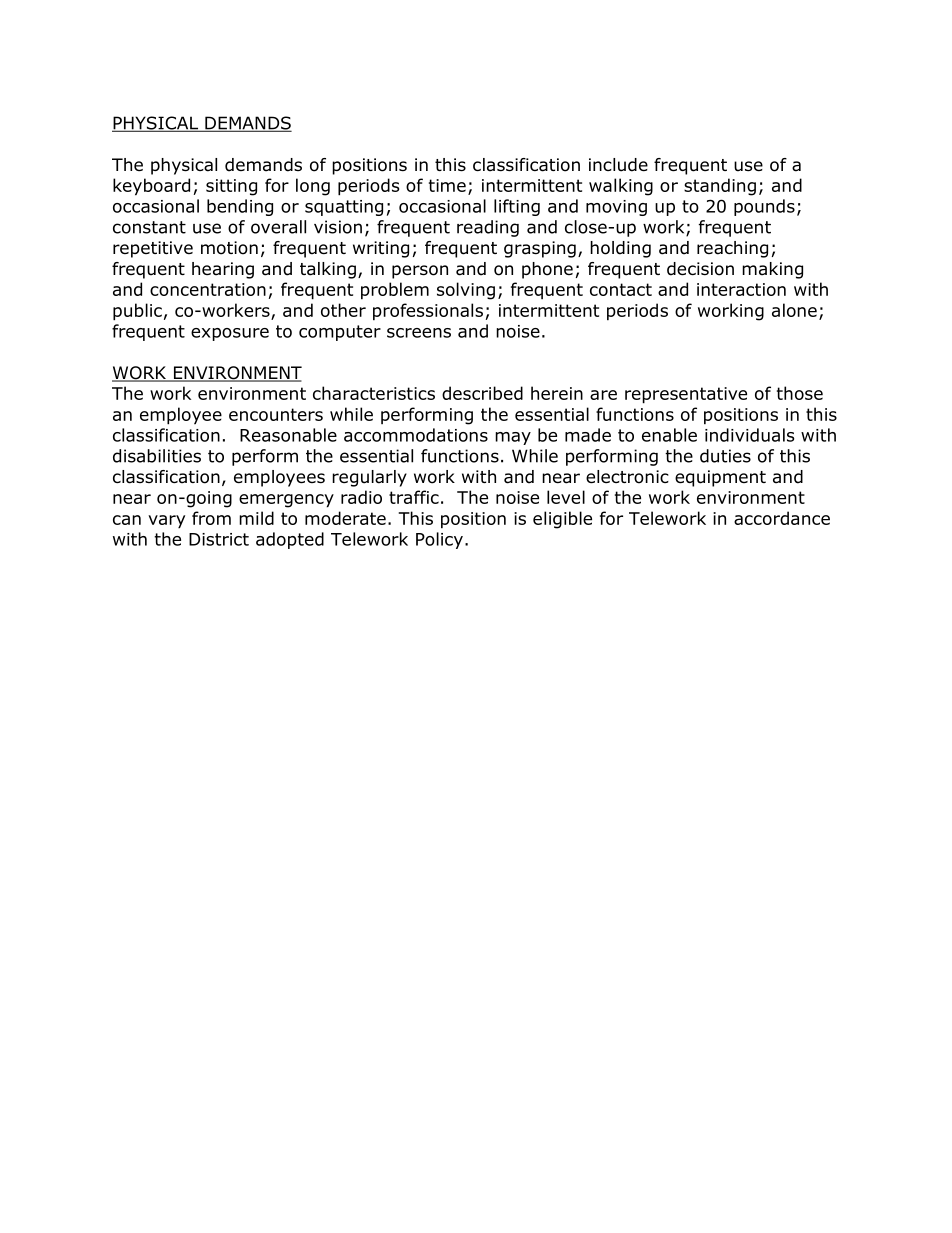 The image size is (952, 1233). Describe the element at coordinates (231, 187) in the screenshot. I see `sitting` at that location.
